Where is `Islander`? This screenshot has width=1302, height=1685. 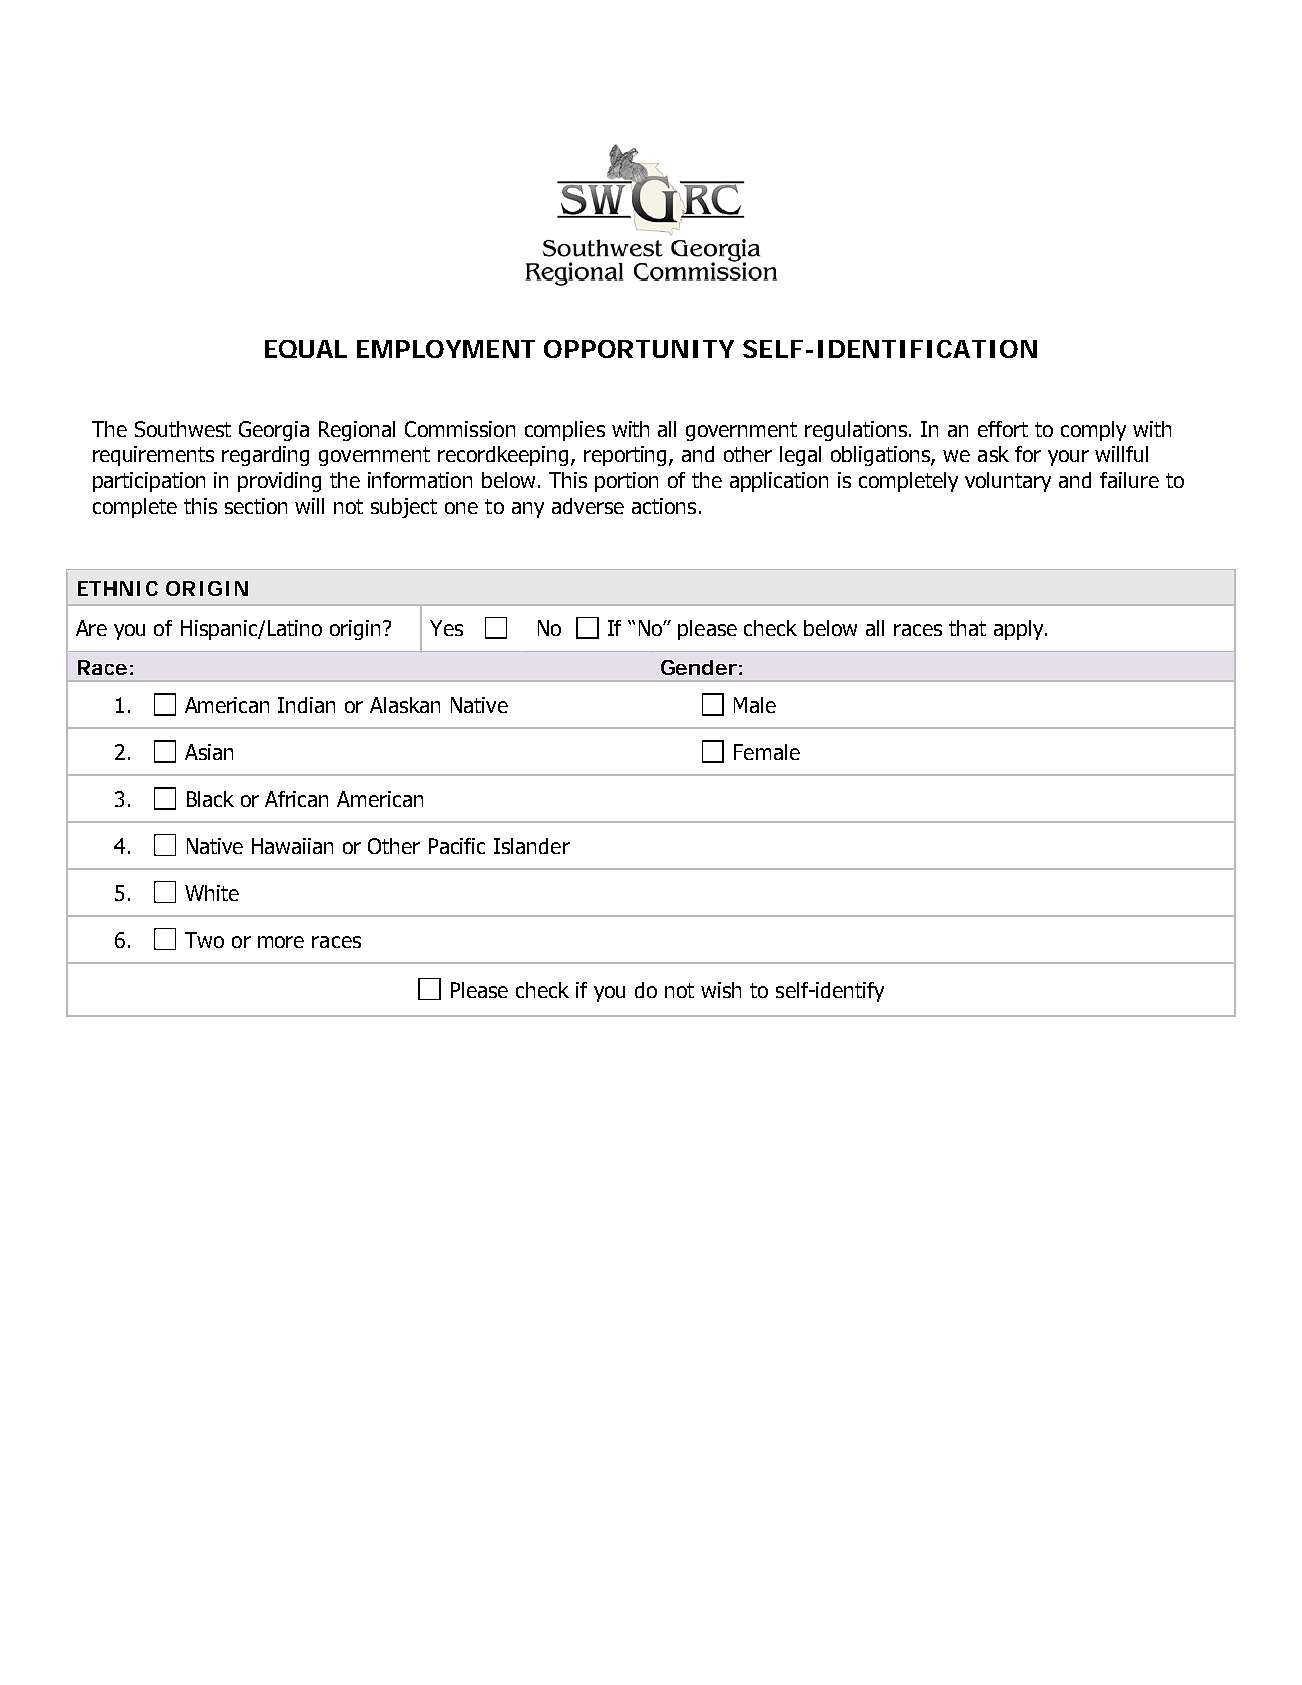 Islander is located at coordinates (532, 846).
